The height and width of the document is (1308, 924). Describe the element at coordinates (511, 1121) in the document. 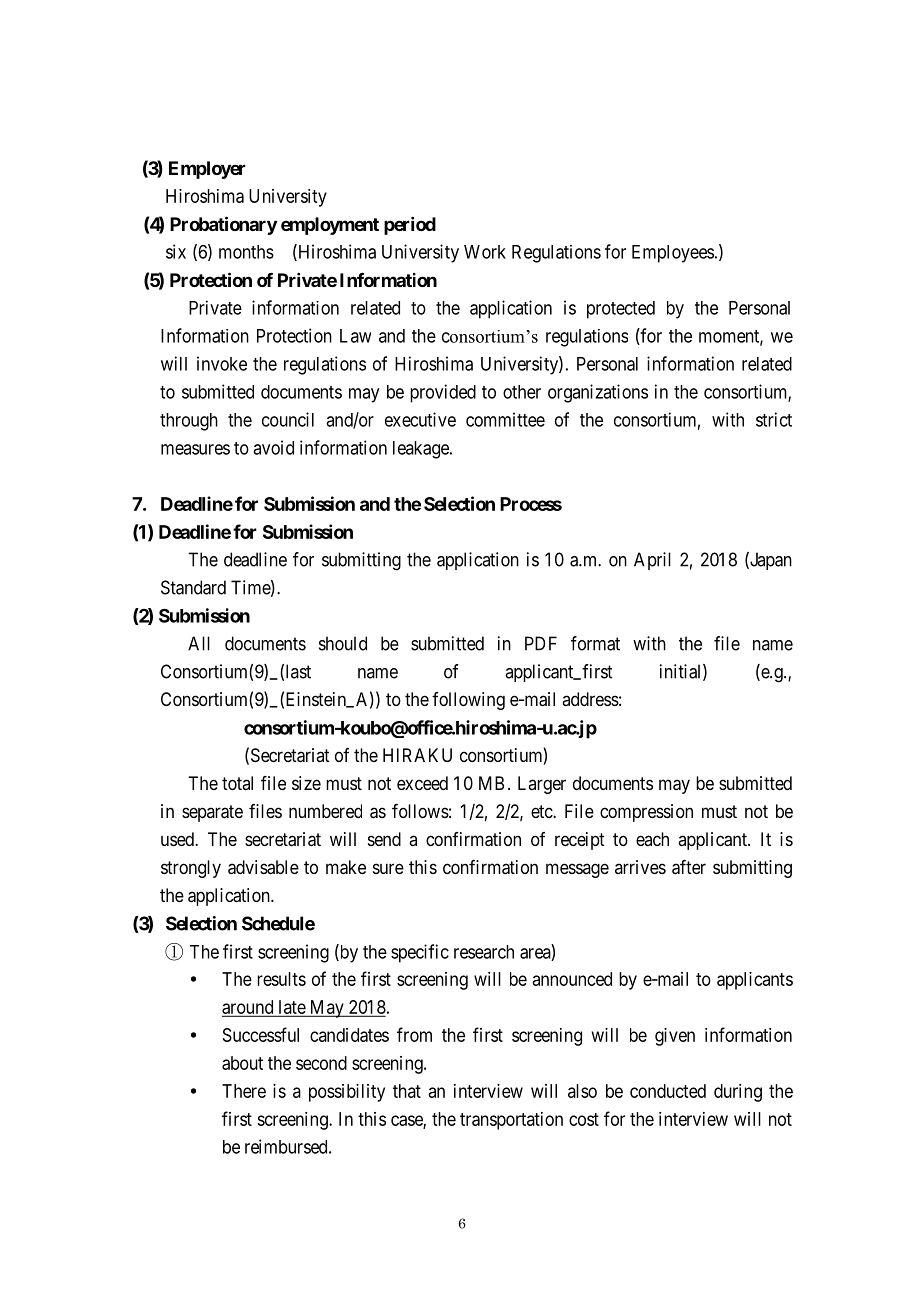

I see `transportation` at that location.
